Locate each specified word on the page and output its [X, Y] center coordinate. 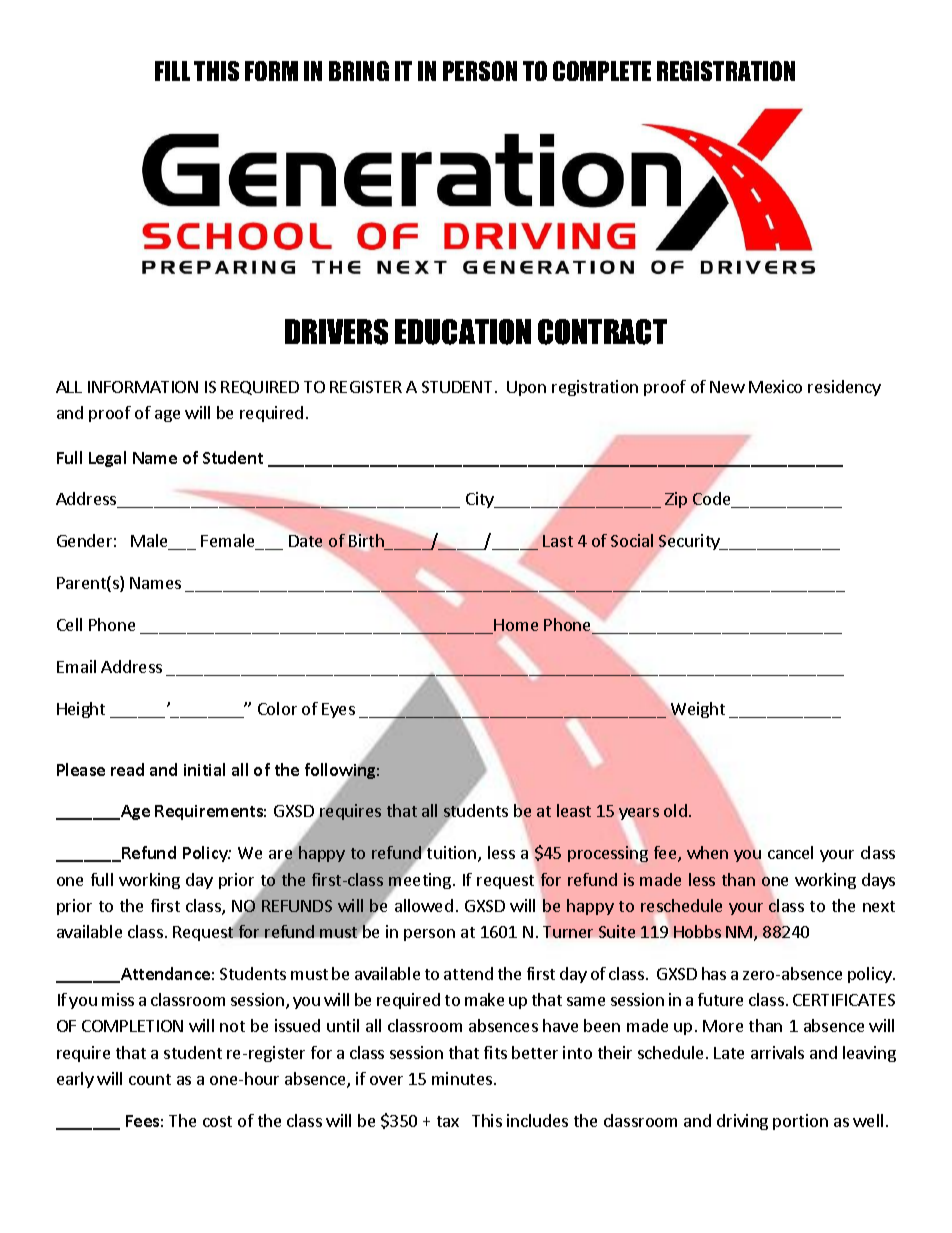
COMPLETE [602, 71]
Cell [69, 624]
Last [558, 541]
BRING [359, 71]
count [150, 1079]
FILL [172, 71]
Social [632, 540]
